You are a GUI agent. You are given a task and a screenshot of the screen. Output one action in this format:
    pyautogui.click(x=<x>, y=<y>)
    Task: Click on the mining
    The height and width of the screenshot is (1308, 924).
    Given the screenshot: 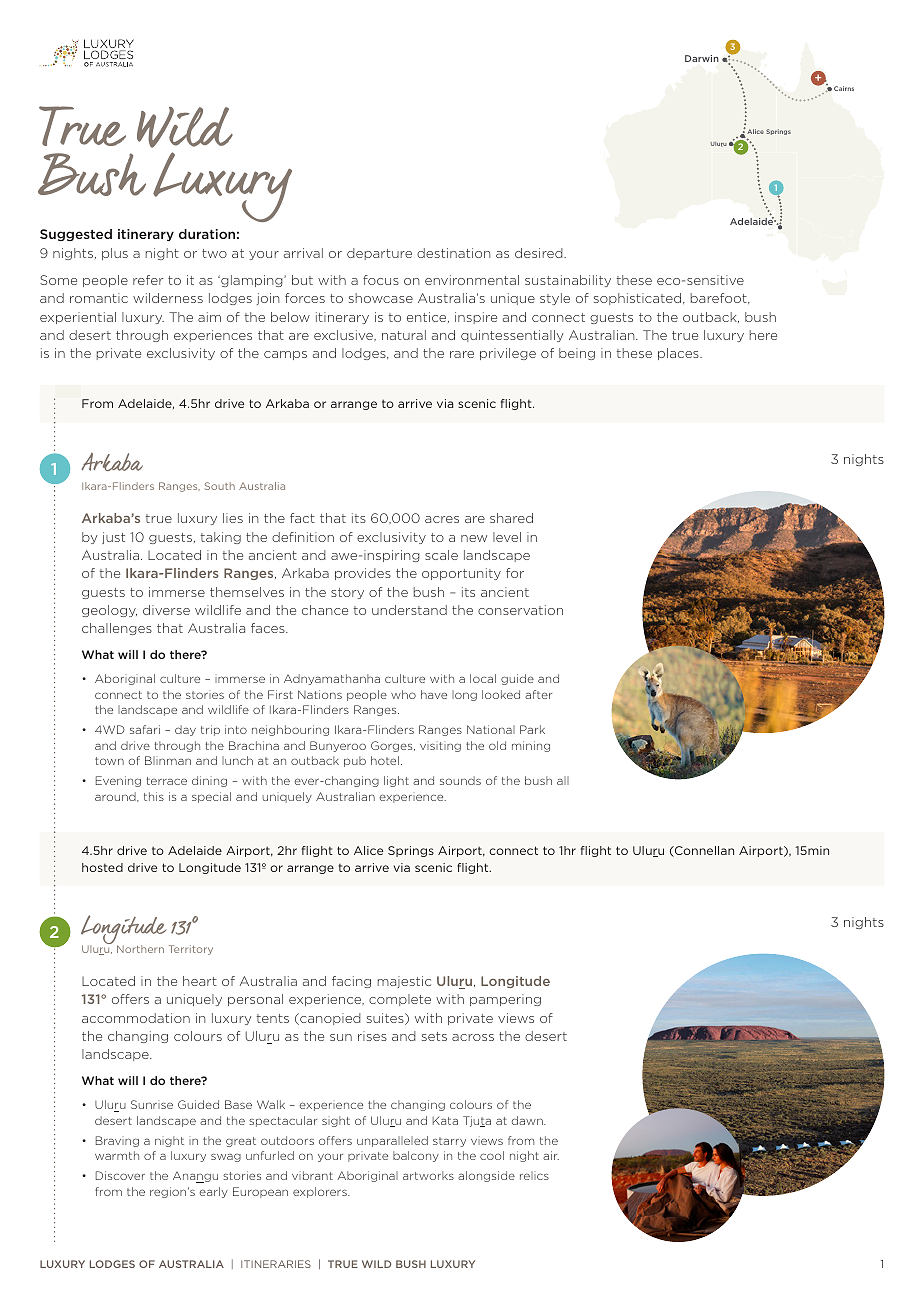 What is the action you would take?
    pyautogui.click(x=531, y=746)
